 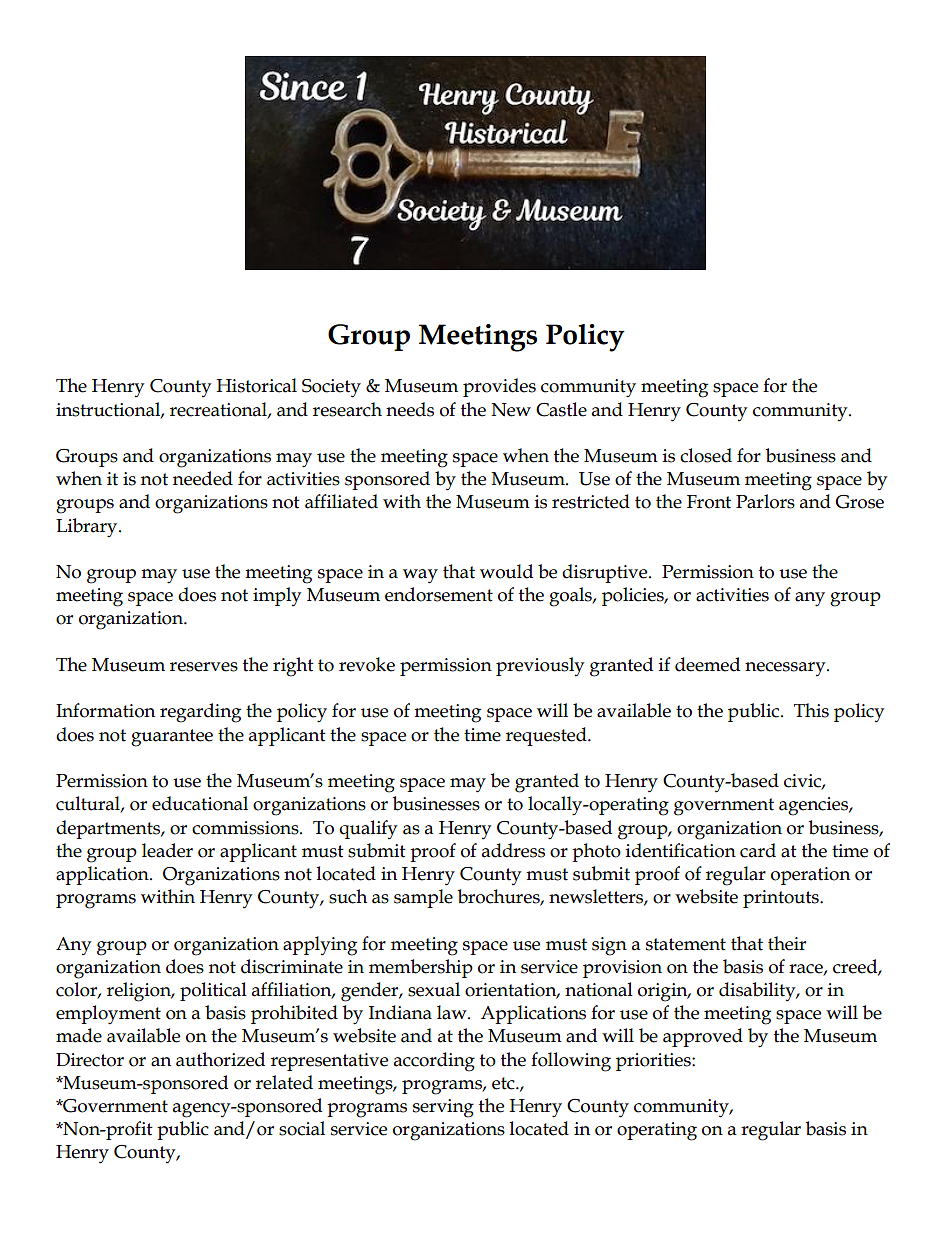 What do you see at coordinates (172, 738) in the page?
I see `guarantee` at bounding box center [172, 738].
